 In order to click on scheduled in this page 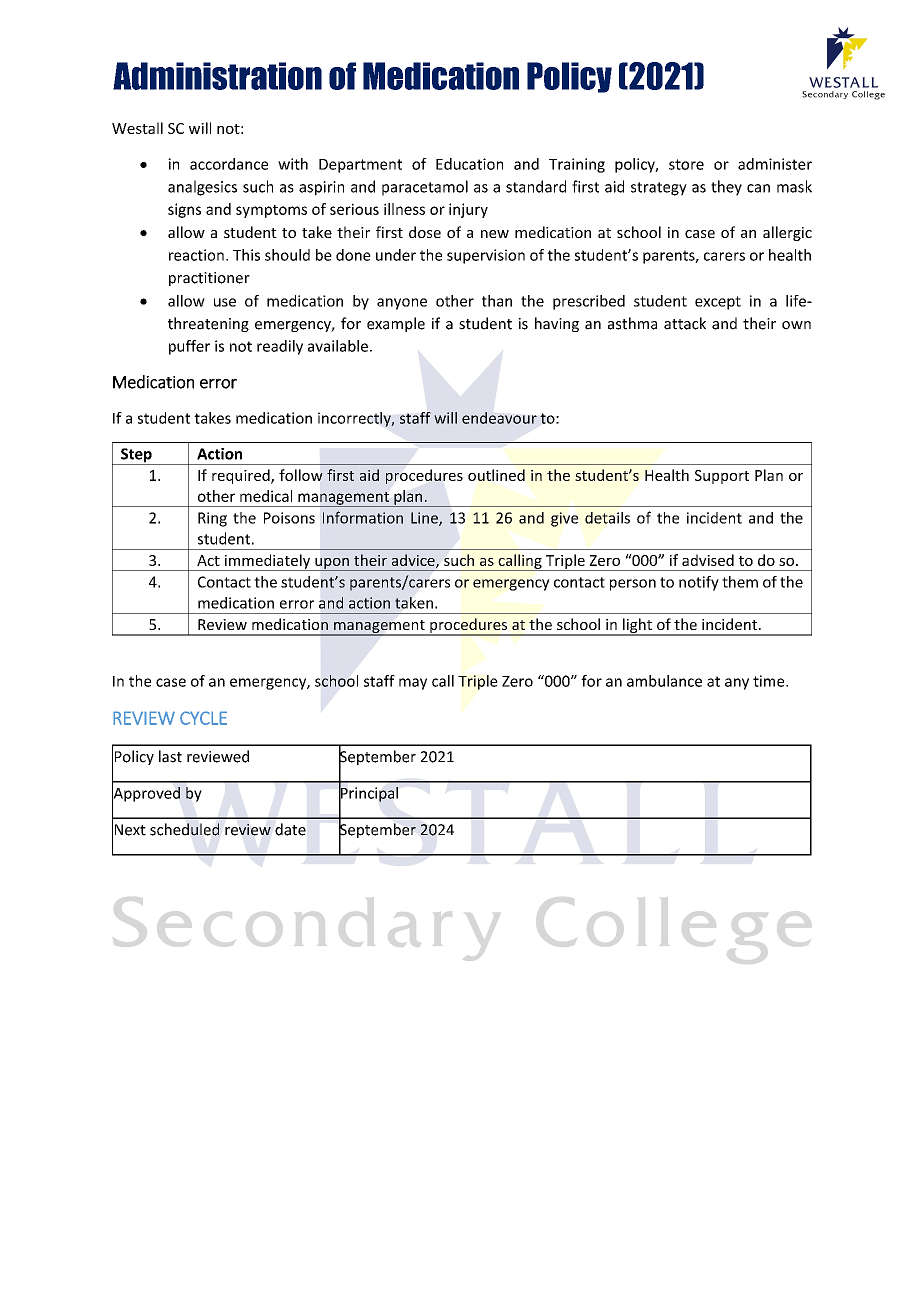, I will do `click(184, 829)`.
